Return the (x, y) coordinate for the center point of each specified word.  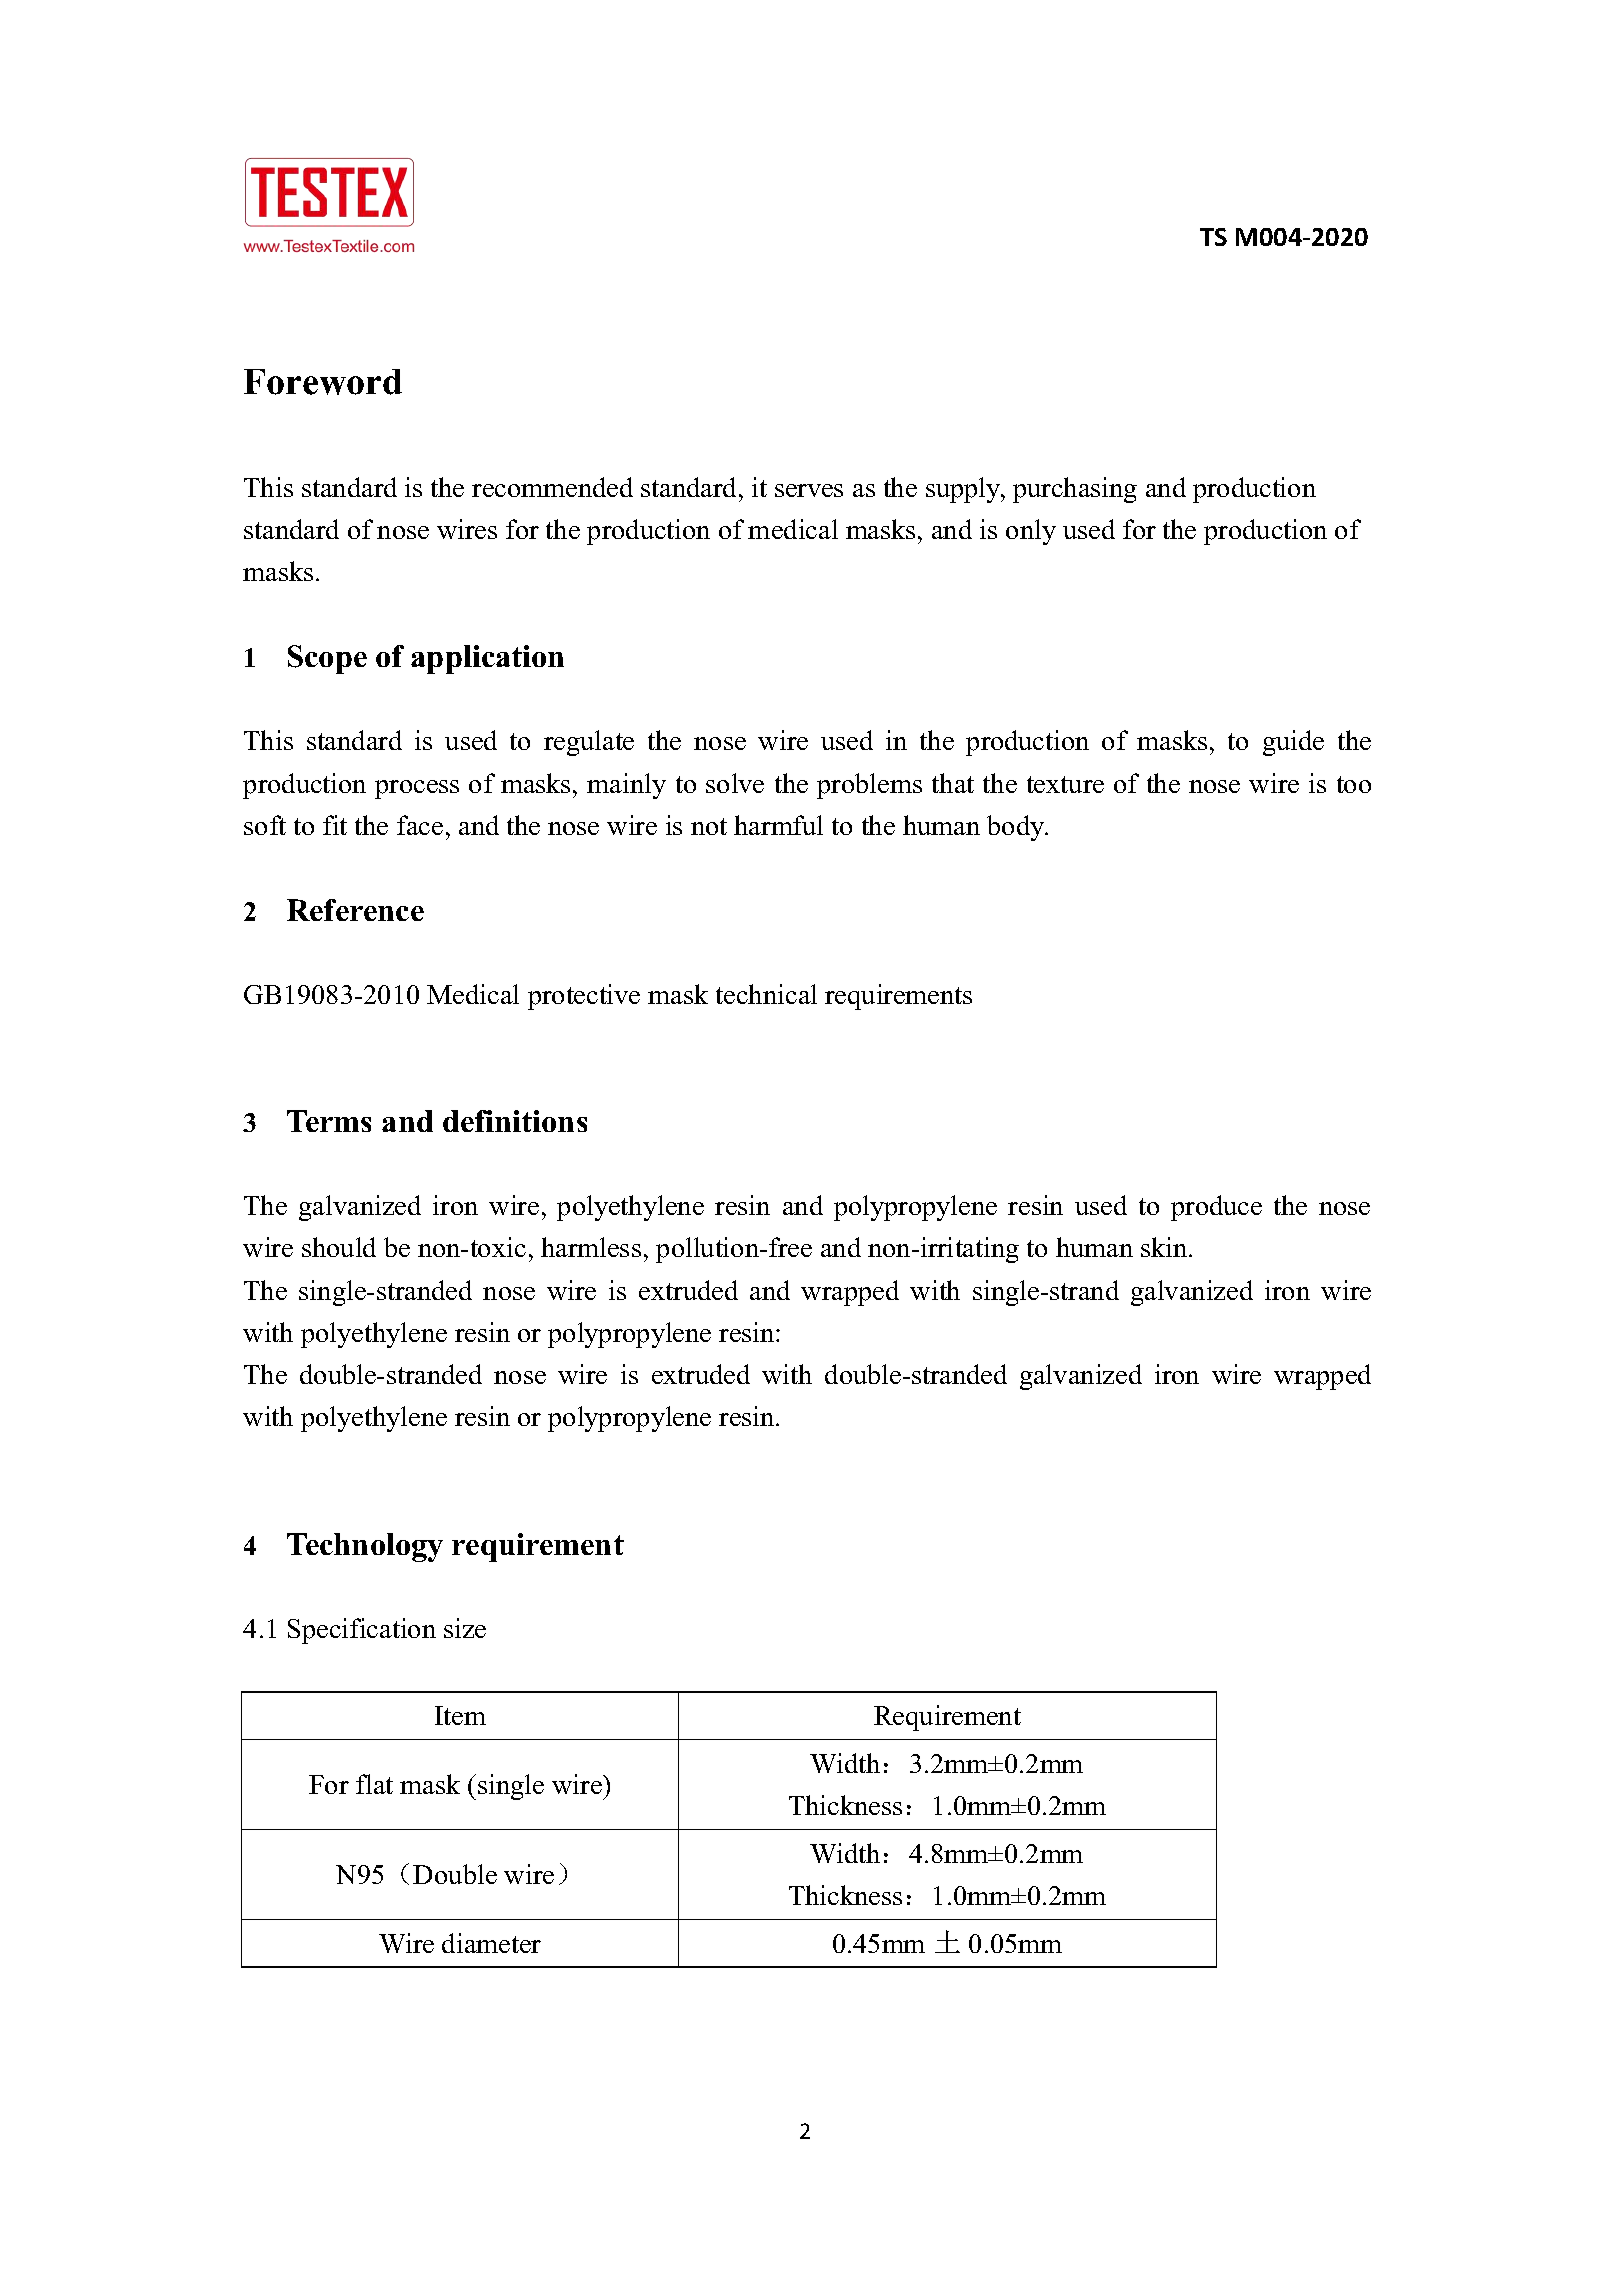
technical (766, 994)
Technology (365, 1547)
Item (460, 1715)
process (417, 789)
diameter (491, 1943)
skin (1165, 1247)
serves (809, 490)
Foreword (323, 382)
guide (1293, 743)
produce (1216, 1208)
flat (374, 1784)
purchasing (1075, 490)
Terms (329, 1121)
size (465, 1628)
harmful (778, 825)
